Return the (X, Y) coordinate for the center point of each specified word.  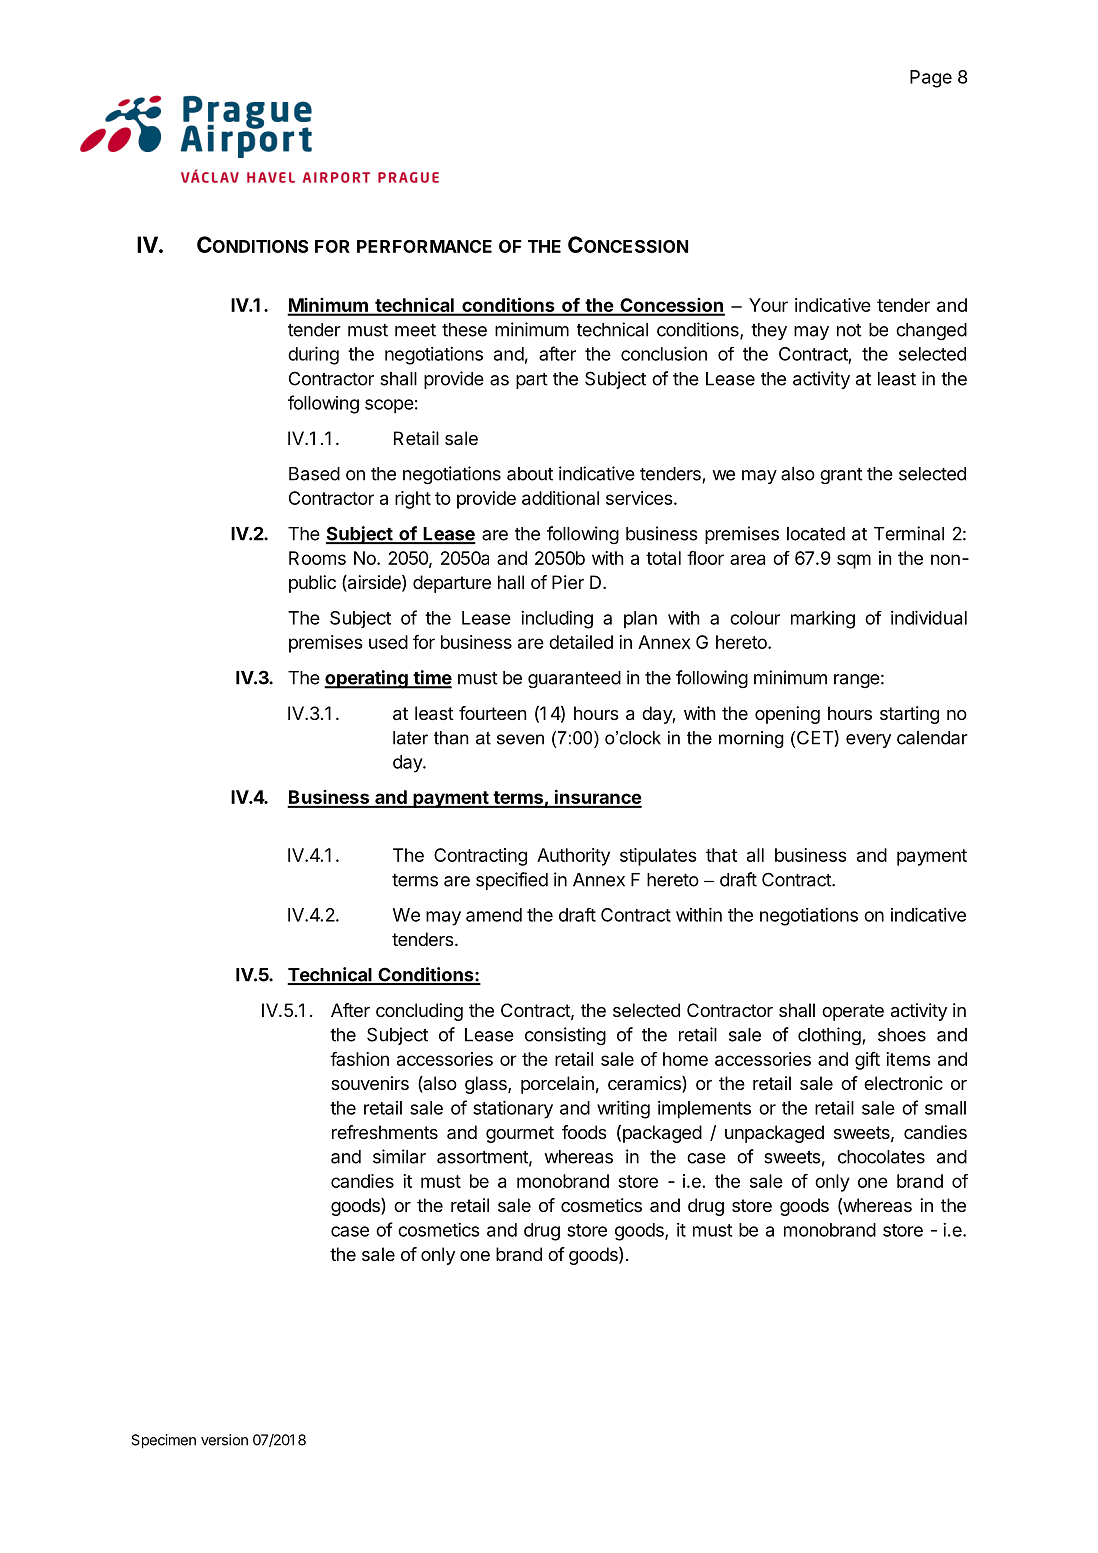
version (224, 1440)
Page (931, 79)
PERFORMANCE (424, 246)
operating (367, 679)
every (868, 741)
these (464, 330)
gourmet (520, 1134)
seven (520, 739)
